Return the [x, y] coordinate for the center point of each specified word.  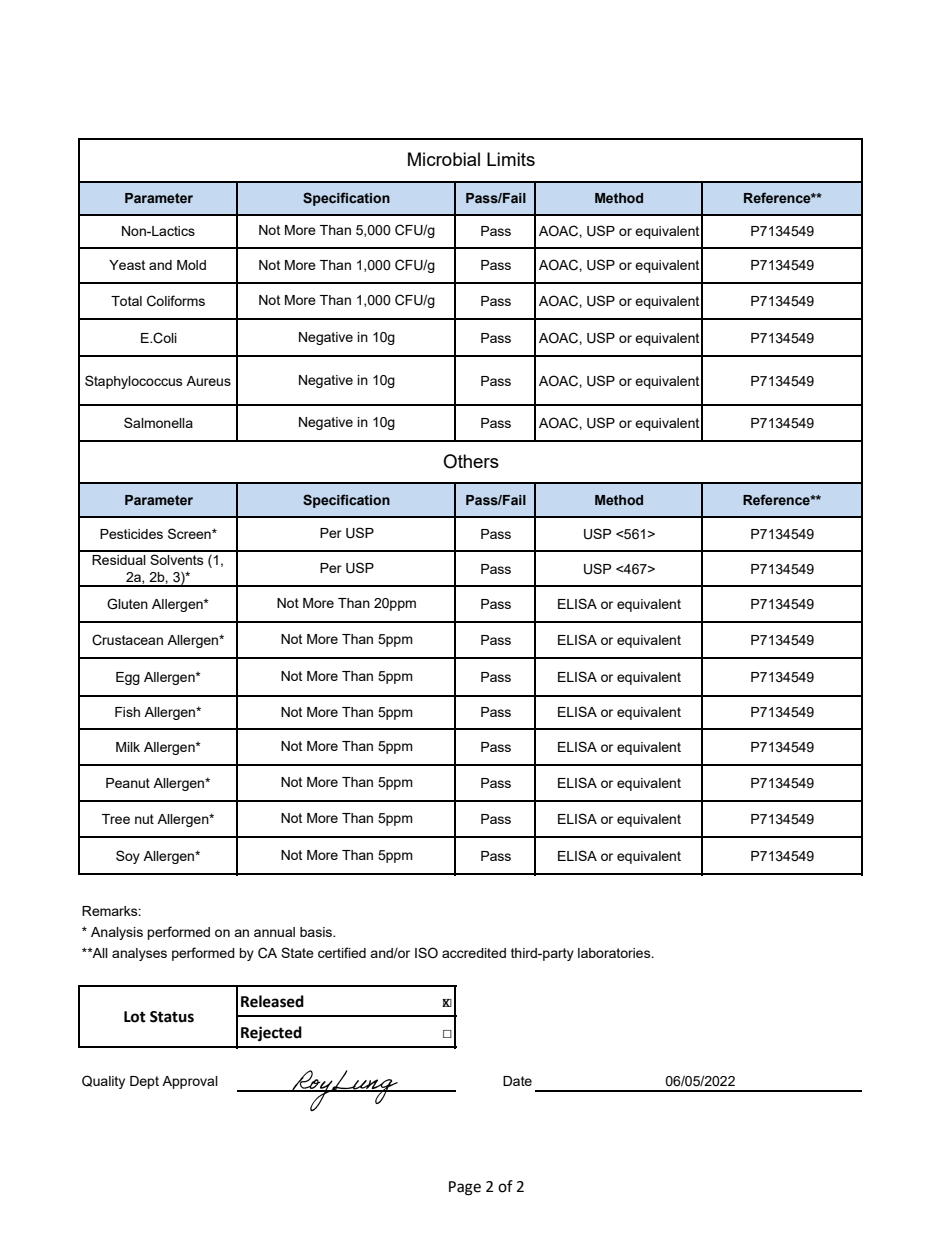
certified [342, 952]
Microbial [444, 159]
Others [471, 461]
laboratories [615, 953]
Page [465, 1188]
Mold [191, 265]
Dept [144, 1082]
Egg [128, 678]
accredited [474, 953]
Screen [190, 533]
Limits [511, 159]
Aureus [208, 381]
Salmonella [158, 422]
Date [517, 1081]
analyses [139, 954]
